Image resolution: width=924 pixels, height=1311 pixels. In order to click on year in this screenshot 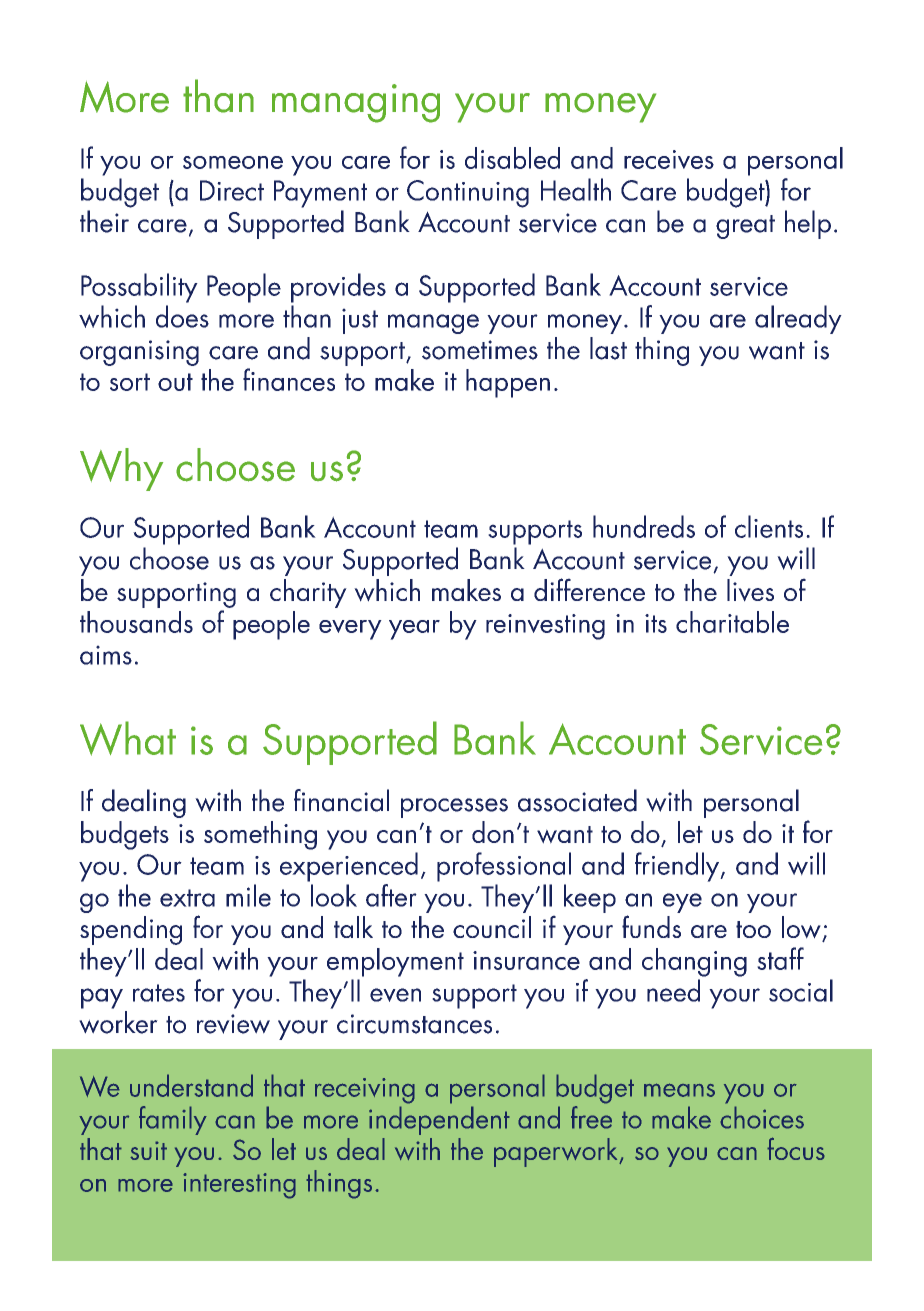, I will do `click(414, 630)`.
